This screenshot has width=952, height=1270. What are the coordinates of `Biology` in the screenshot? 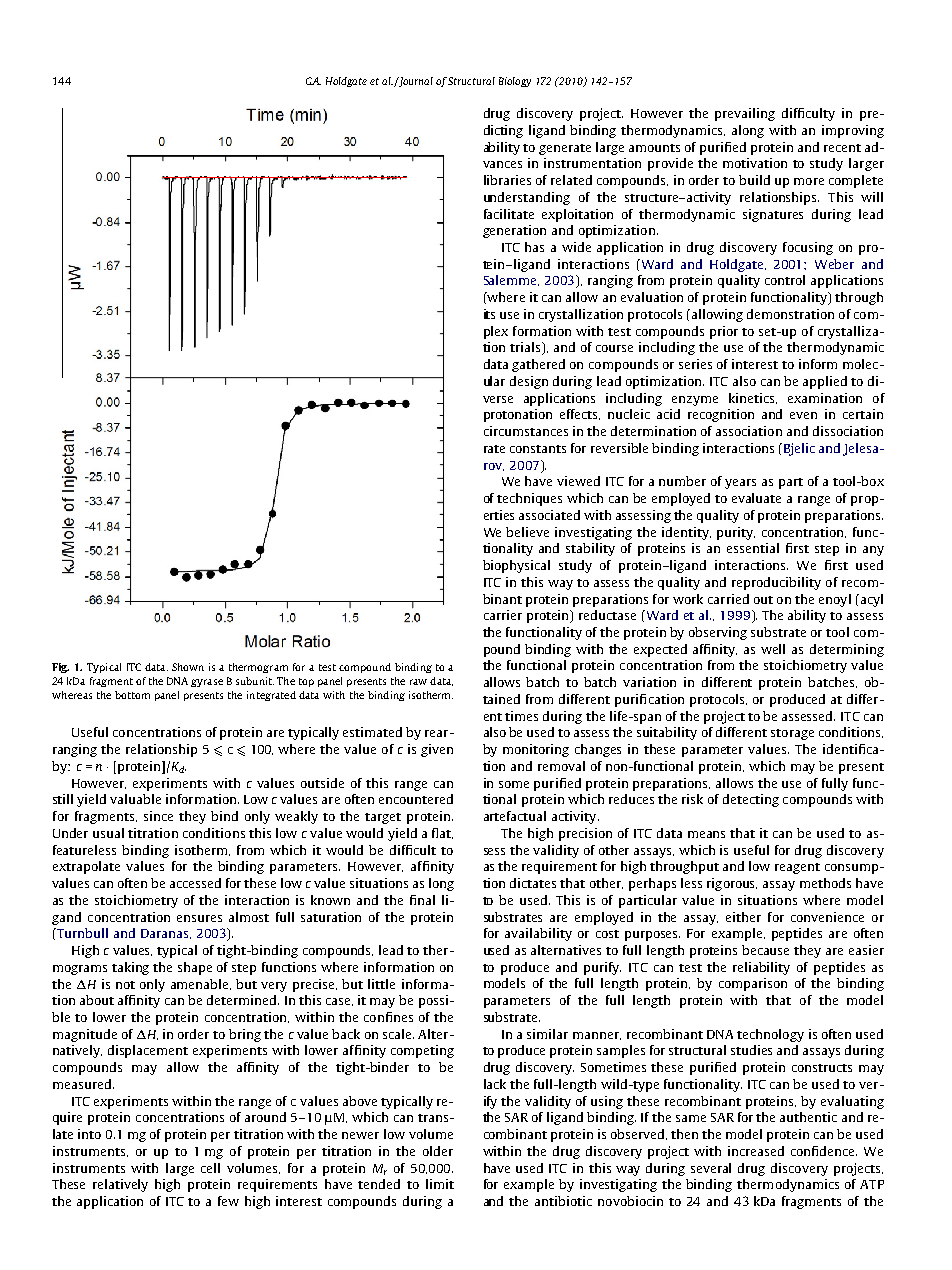 It's located at (515, 82).
